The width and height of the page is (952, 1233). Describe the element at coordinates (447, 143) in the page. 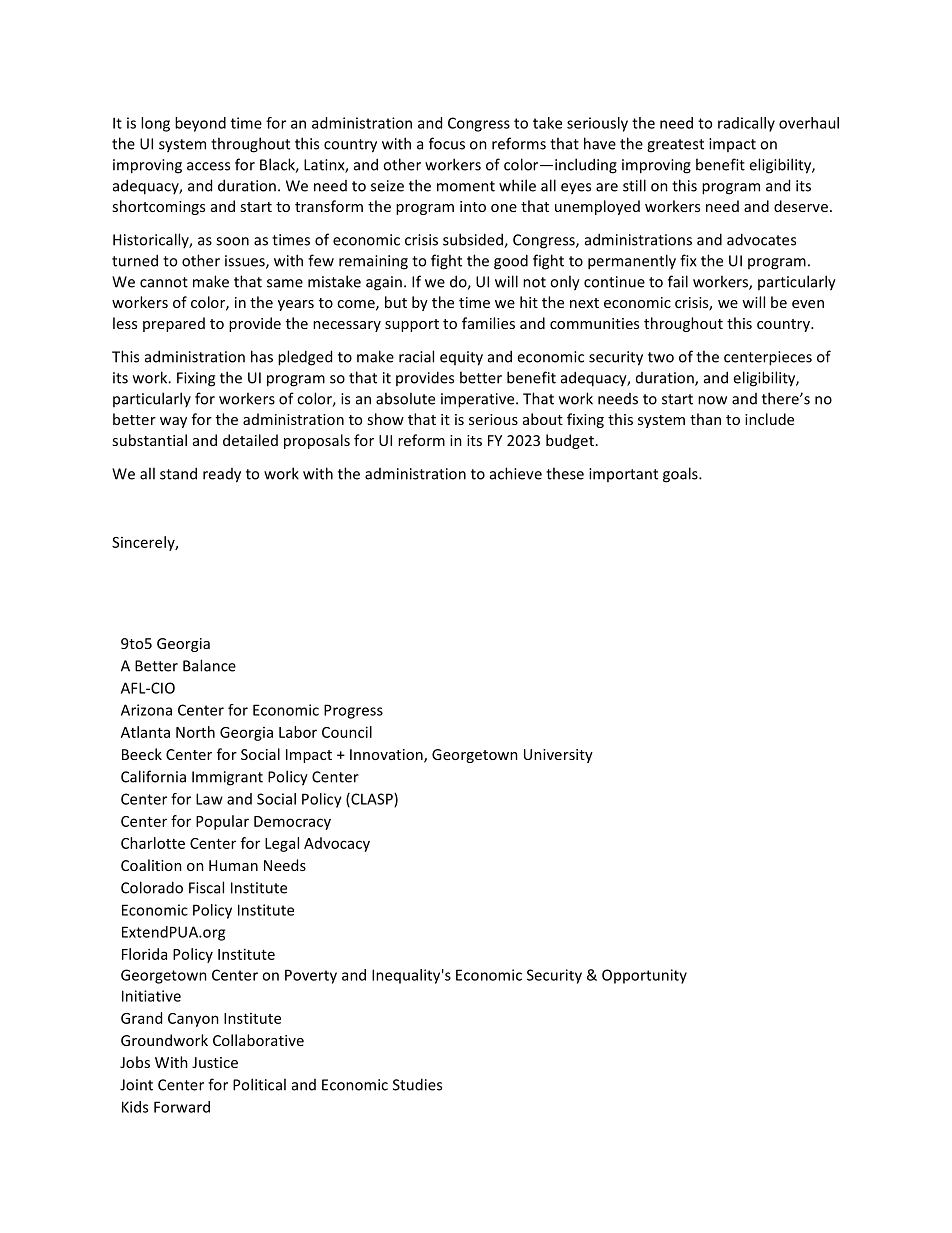

I see `focus` at that location.
